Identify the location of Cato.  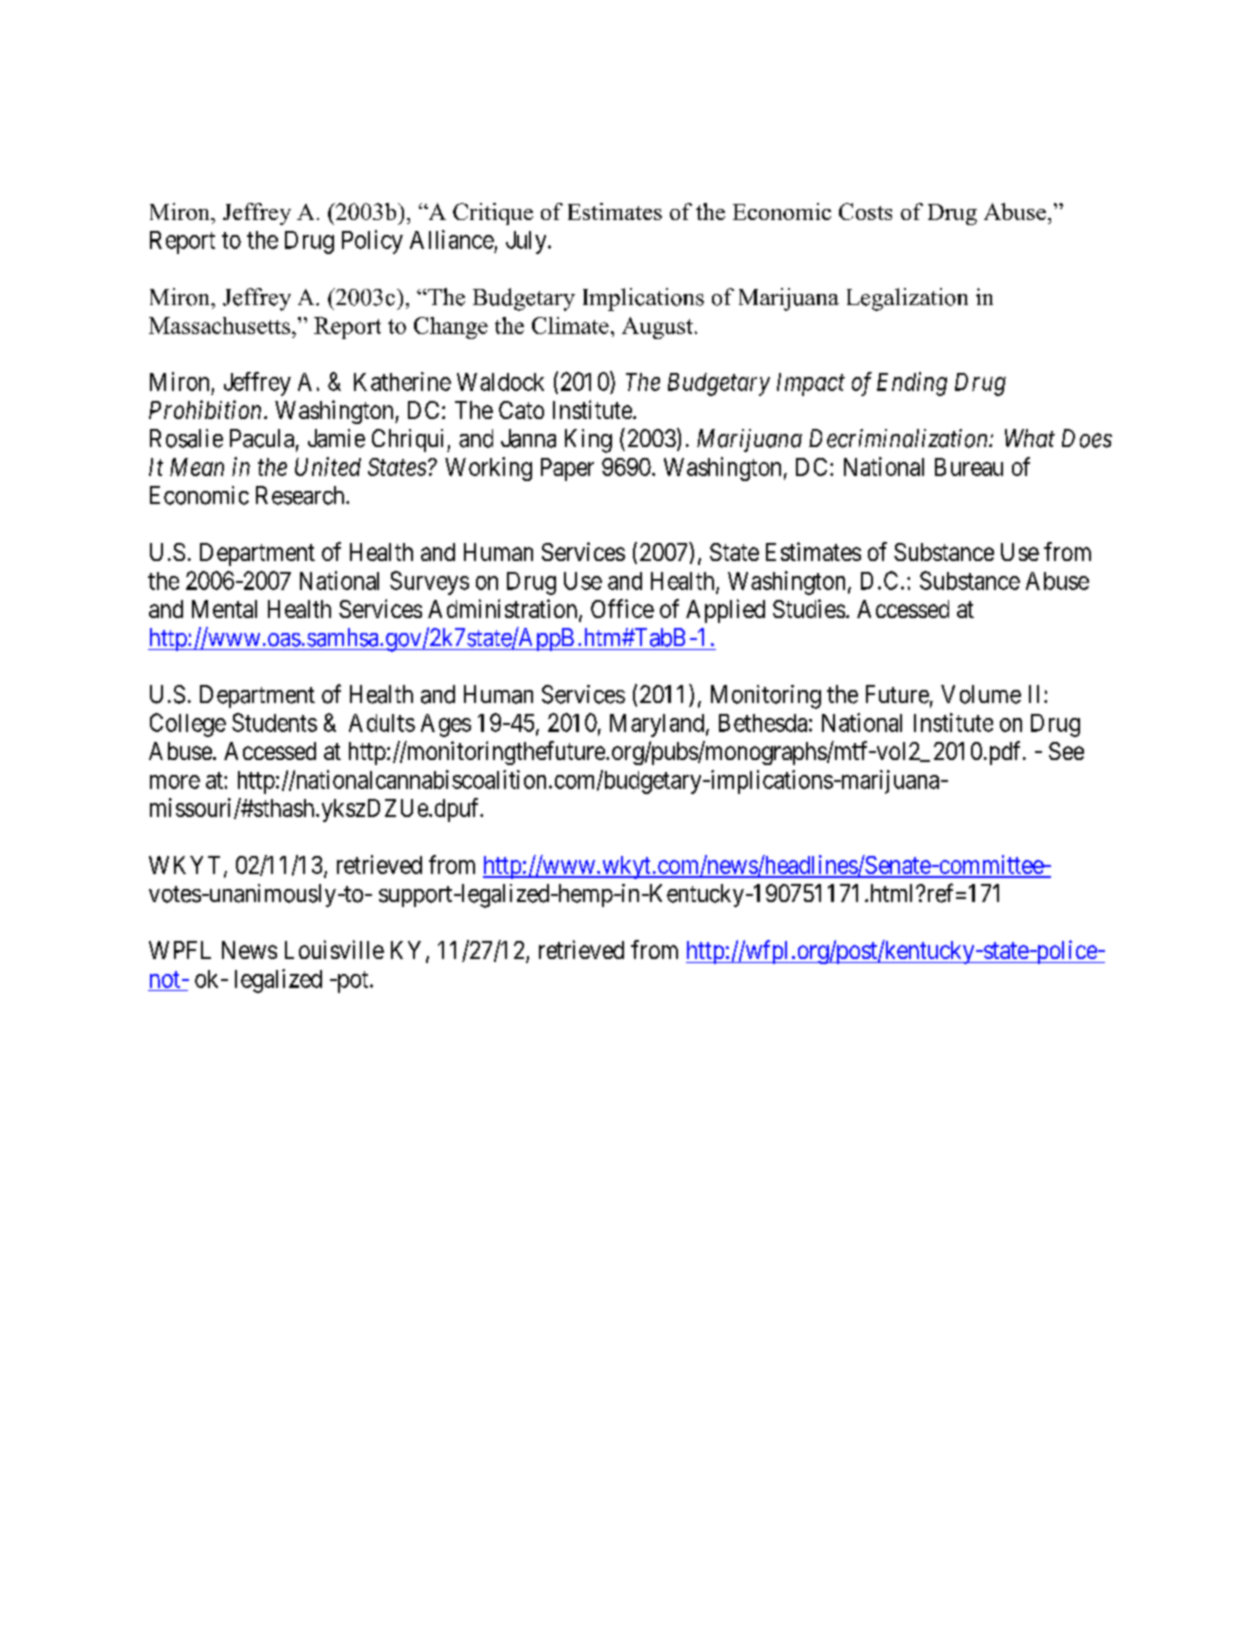
(521, 410).
